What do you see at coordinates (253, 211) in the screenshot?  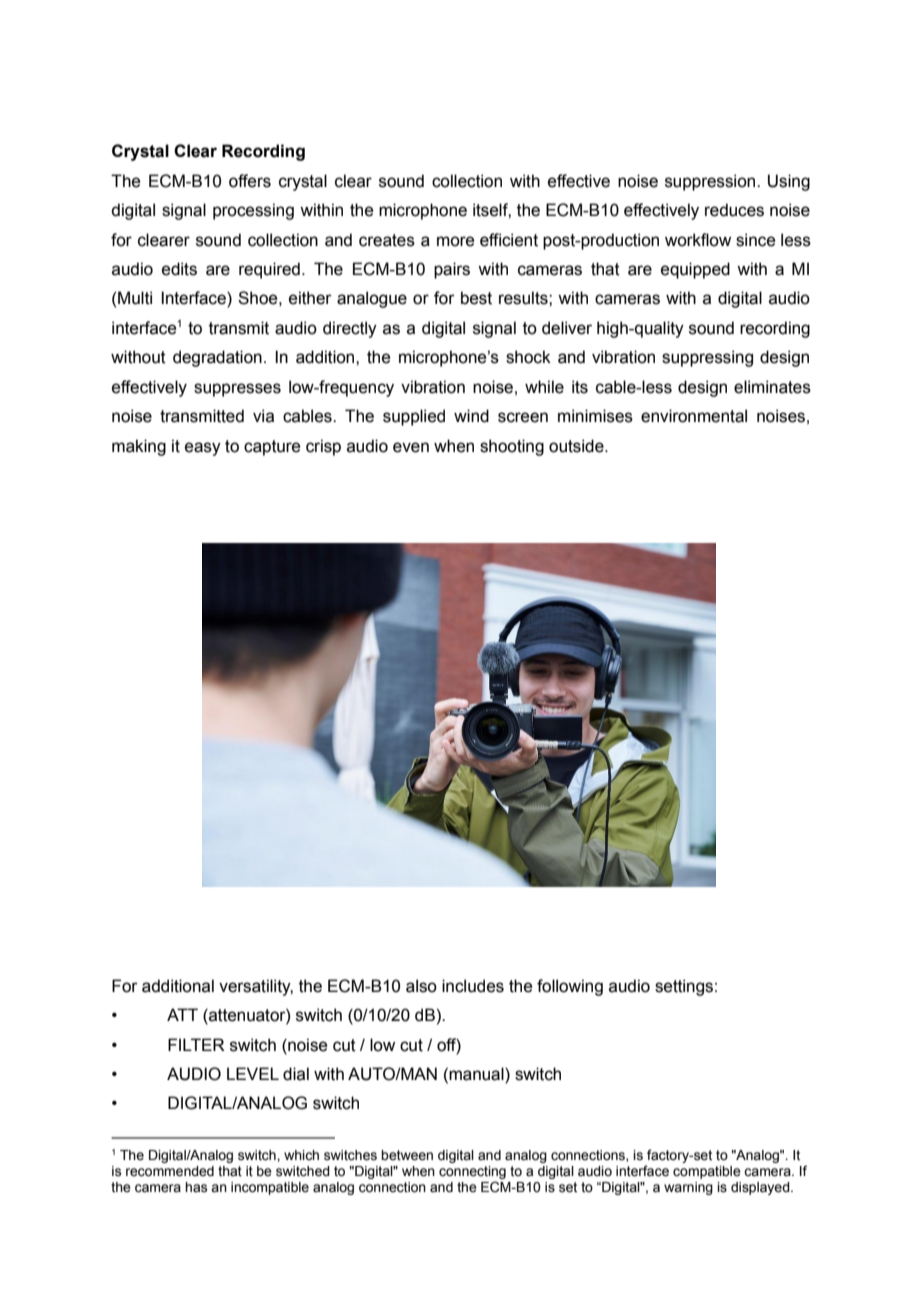 I see `processing` at bounding box center [253, 211].
